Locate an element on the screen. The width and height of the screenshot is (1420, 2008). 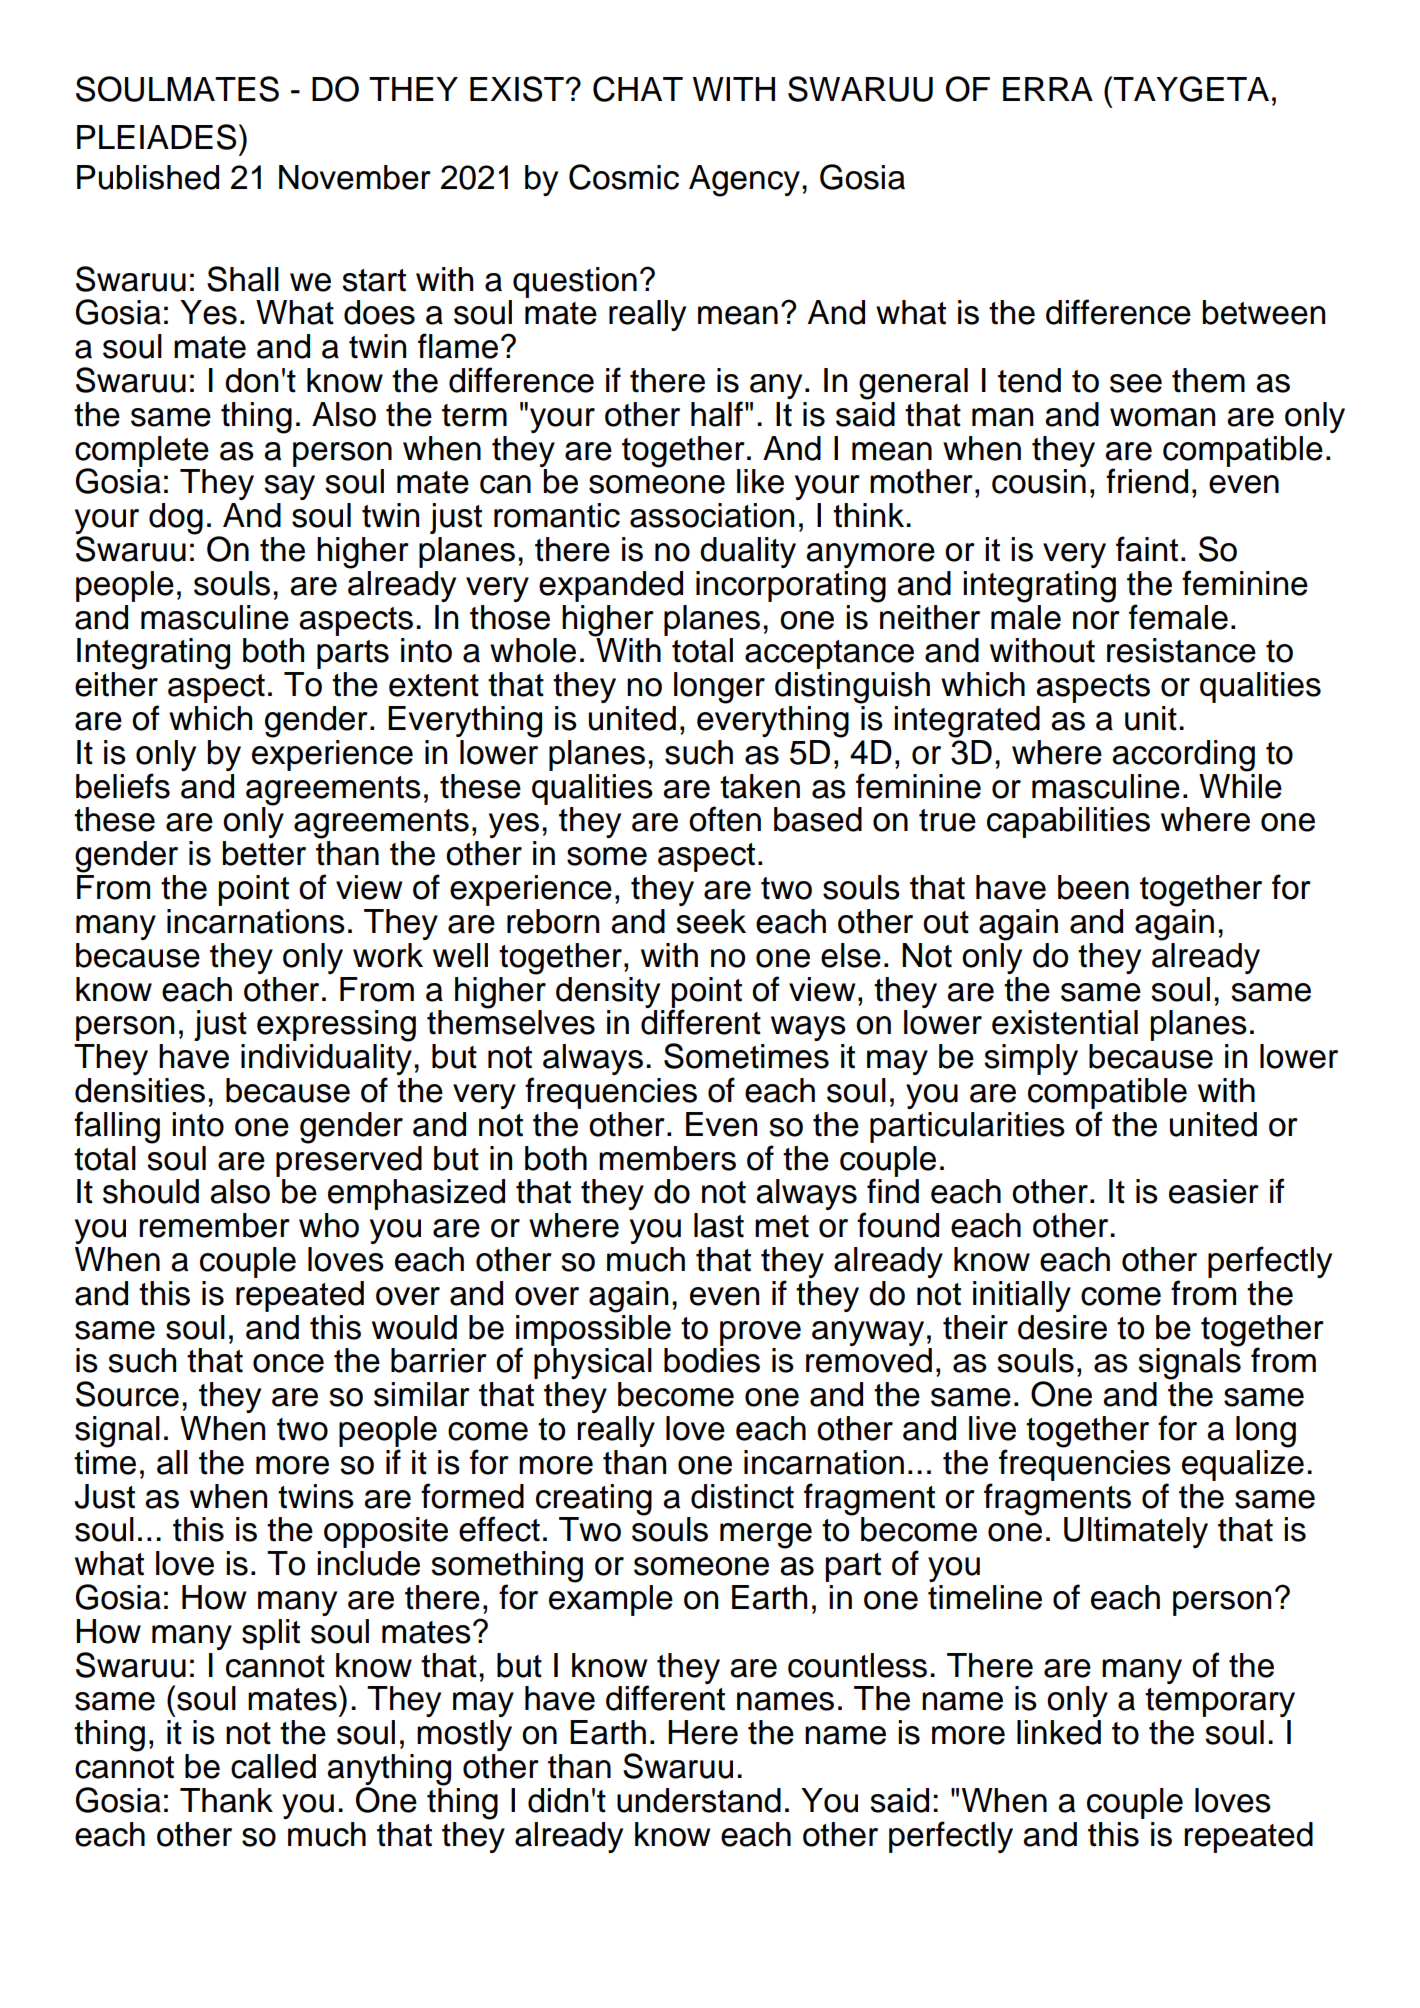
PLEIADES is located at coordinates (156, 137).
